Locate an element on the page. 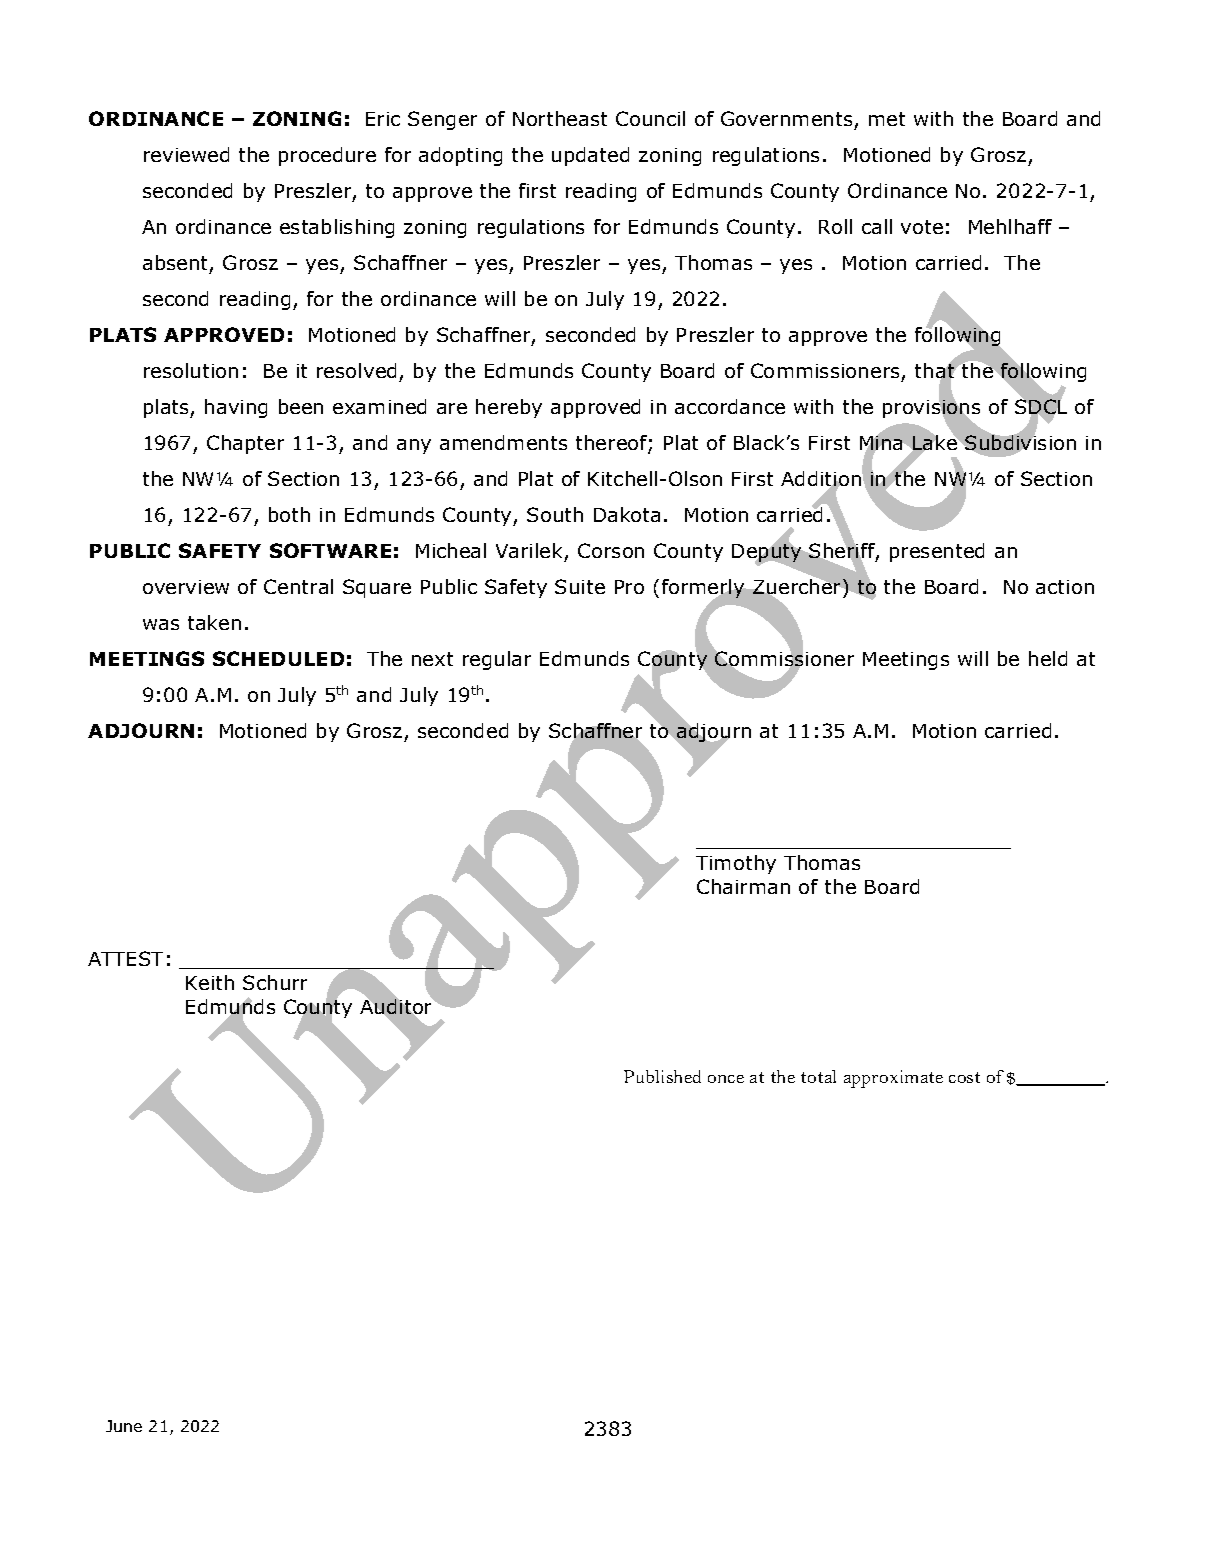 This image has width=1209, height=1564. cost is located at coordinates (964, 1077).
